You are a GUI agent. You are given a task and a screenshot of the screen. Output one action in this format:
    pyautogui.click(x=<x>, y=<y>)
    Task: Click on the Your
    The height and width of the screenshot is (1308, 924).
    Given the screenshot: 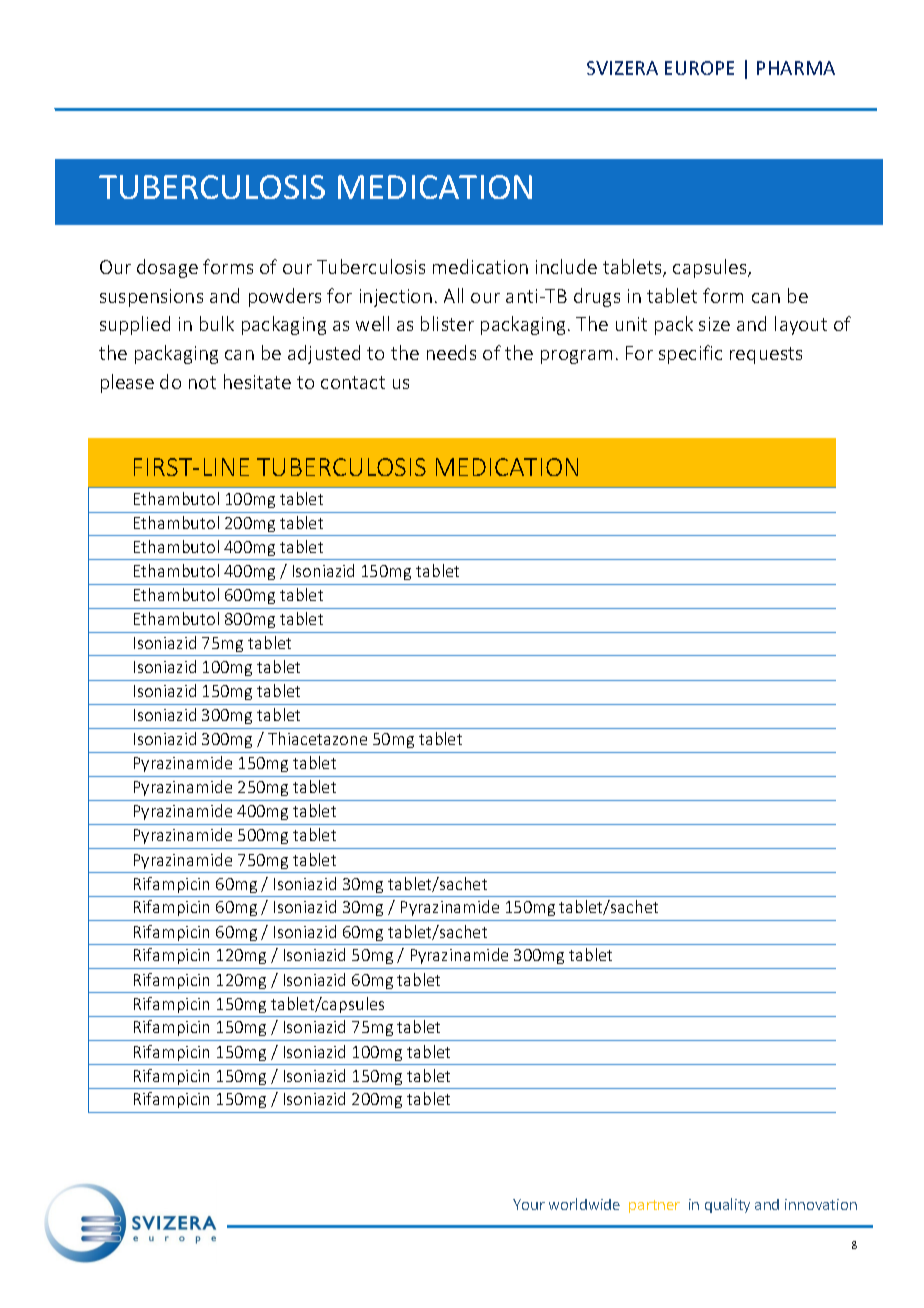 What is the action you would take?
    pyautogui.click(x=529, y=1204)
